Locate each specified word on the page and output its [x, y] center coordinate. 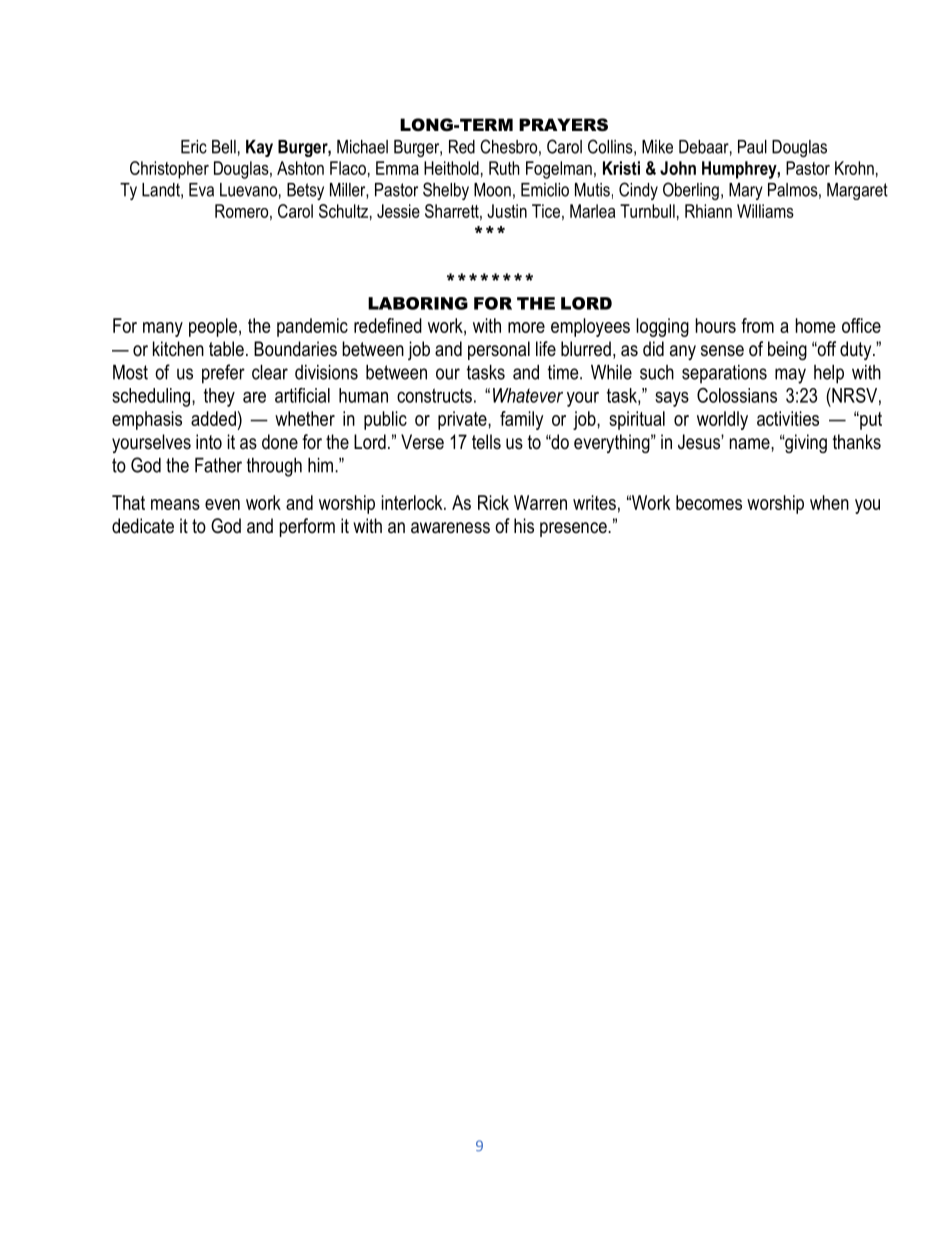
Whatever [528, 395]
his [524, 526]
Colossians [737, 395]
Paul [752, 147]
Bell [224, 147]
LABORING [418, 303]
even [222, 504]
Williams [765, 211]
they [219, 397]
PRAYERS [563, 124]
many [163, 329]
